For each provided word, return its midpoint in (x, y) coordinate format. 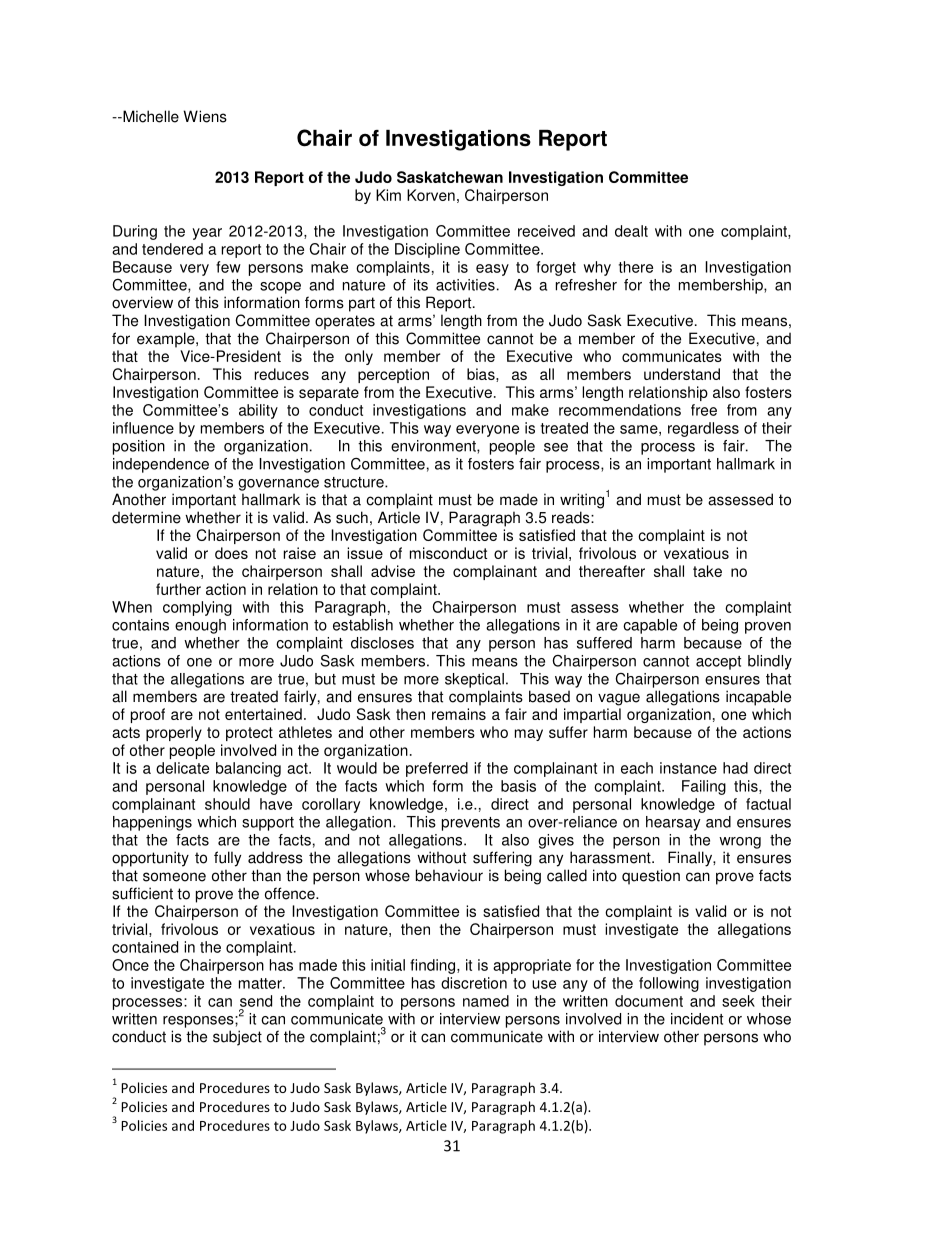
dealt (631, 231)
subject (237, 1038)
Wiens (205, 116)
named (486, 1001)
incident (697, 1019)
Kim (388, 195)
